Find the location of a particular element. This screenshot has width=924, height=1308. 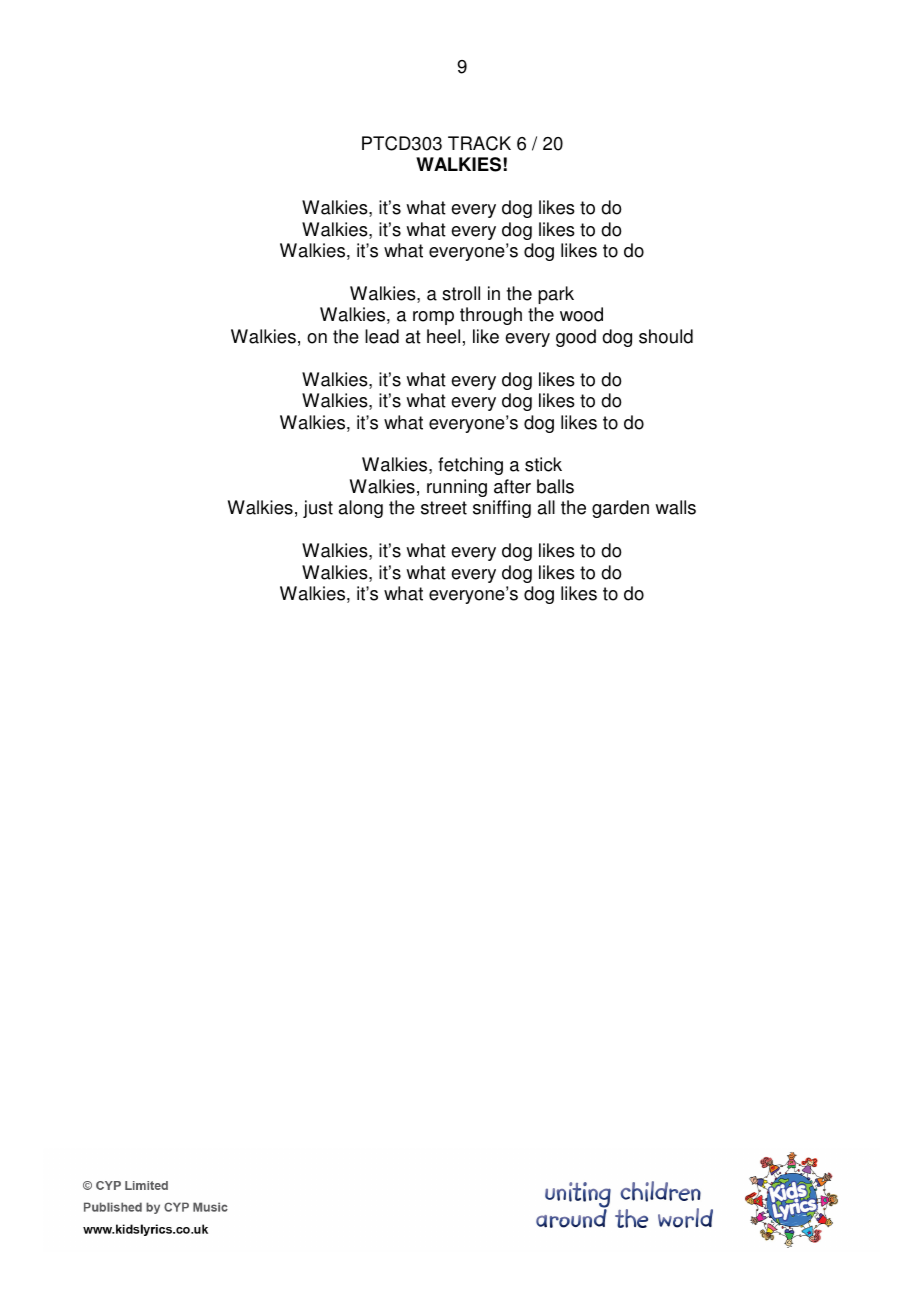

stroll is located at coordinates (461, 293).
